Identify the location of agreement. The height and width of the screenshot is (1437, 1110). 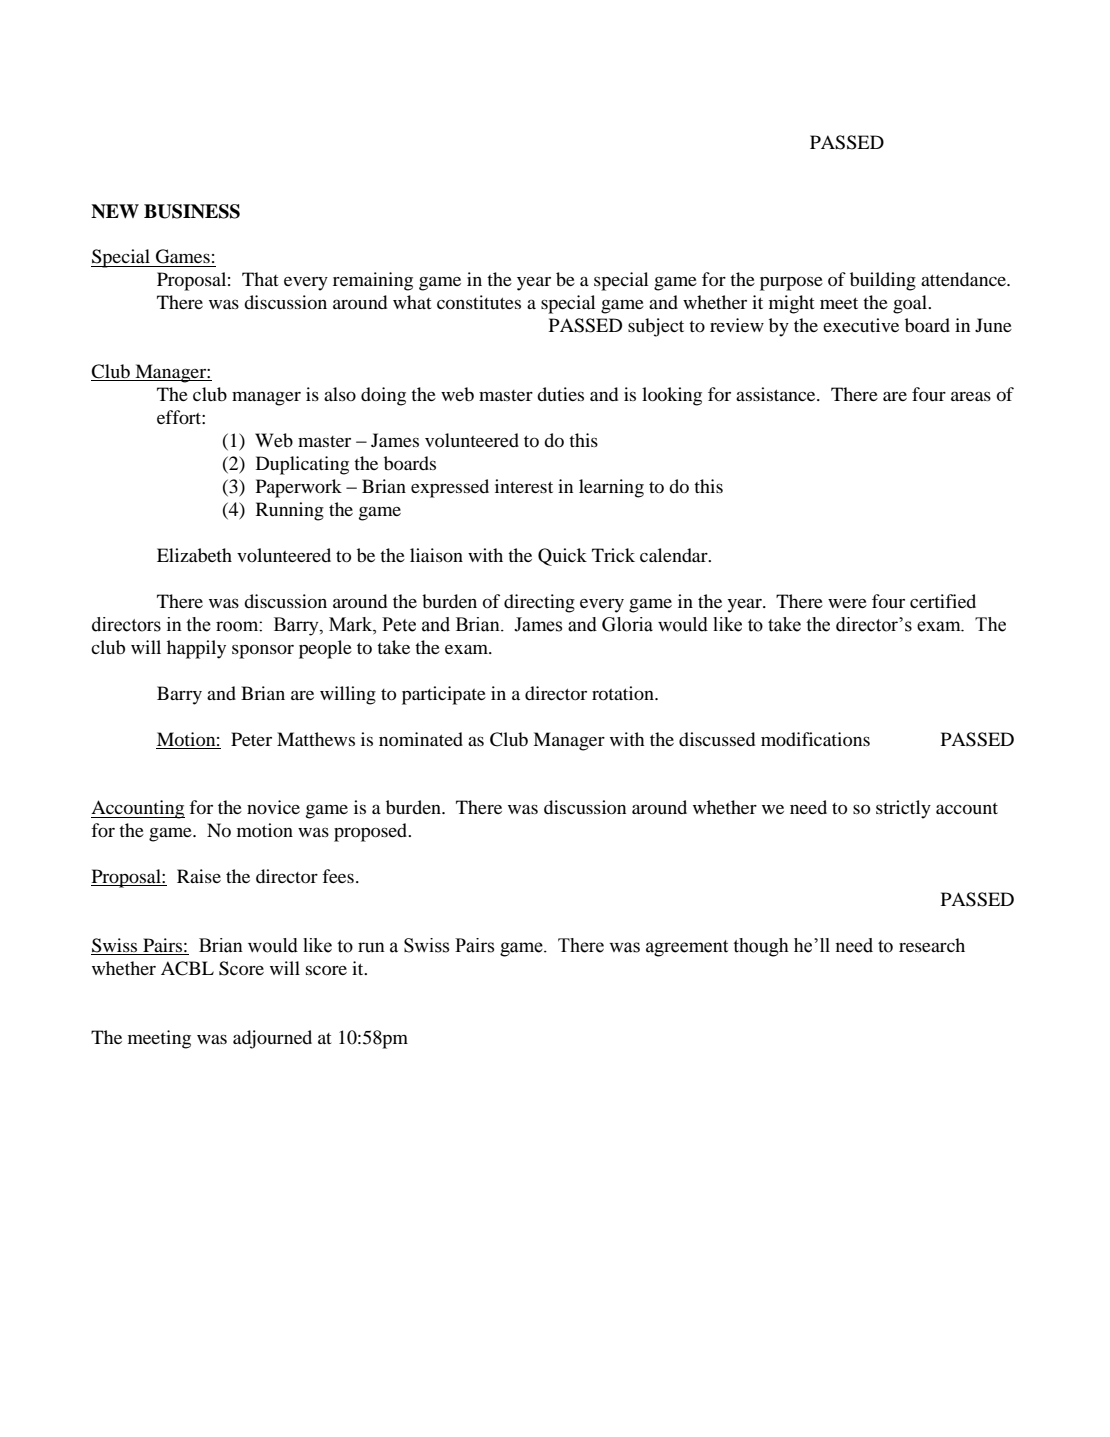
(687, 948).
